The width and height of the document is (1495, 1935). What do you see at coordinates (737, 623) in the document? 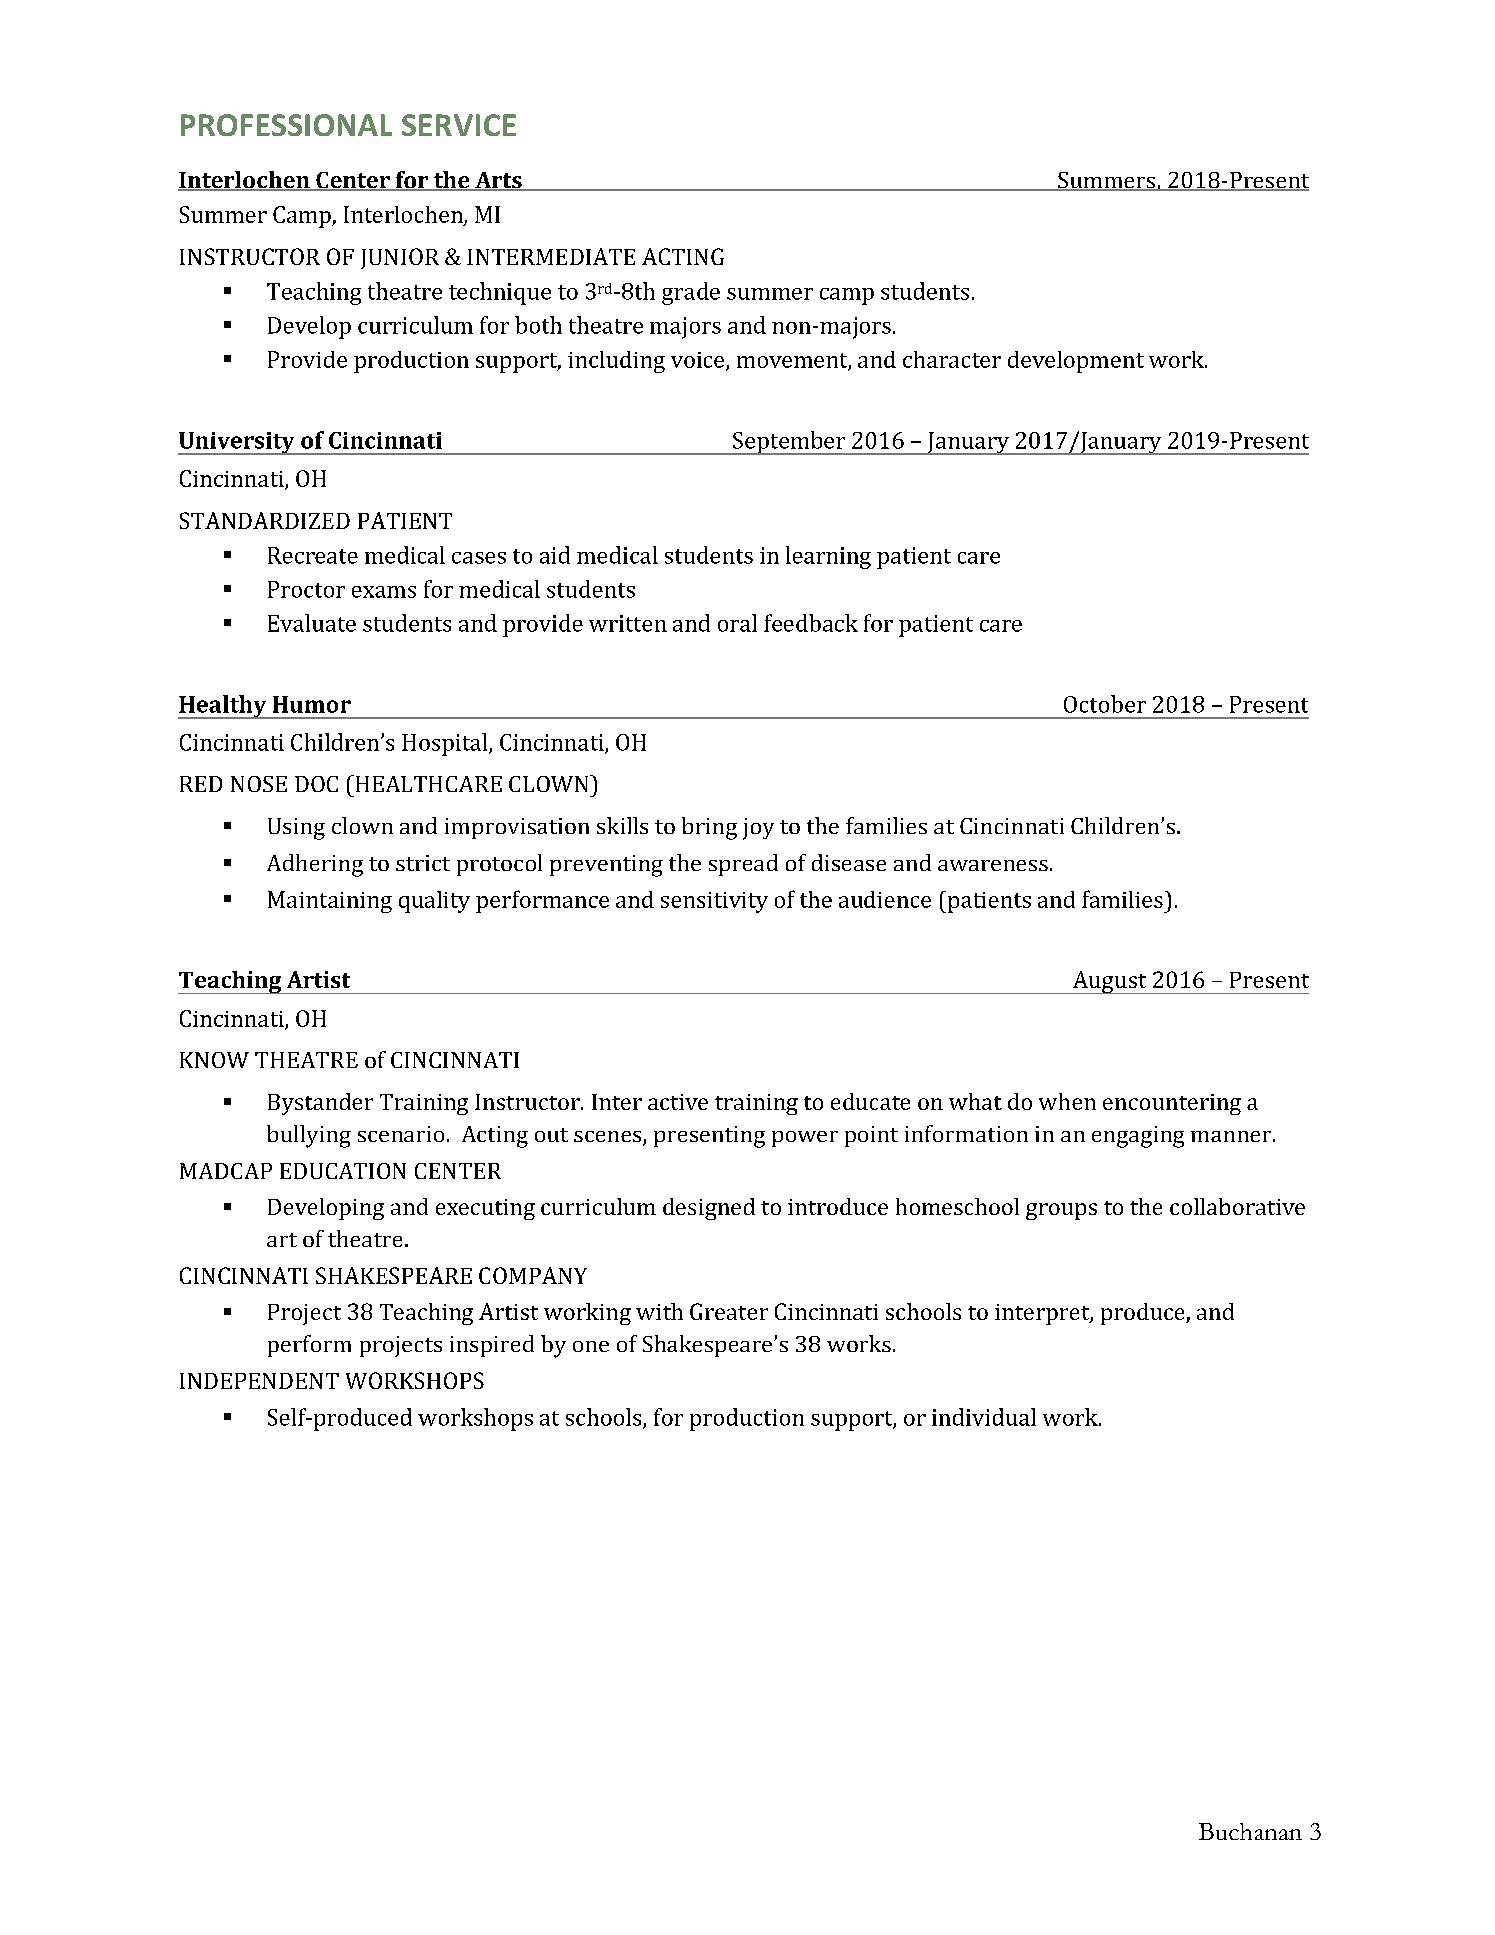
I see `oral` at bounding box center [737, 623].
